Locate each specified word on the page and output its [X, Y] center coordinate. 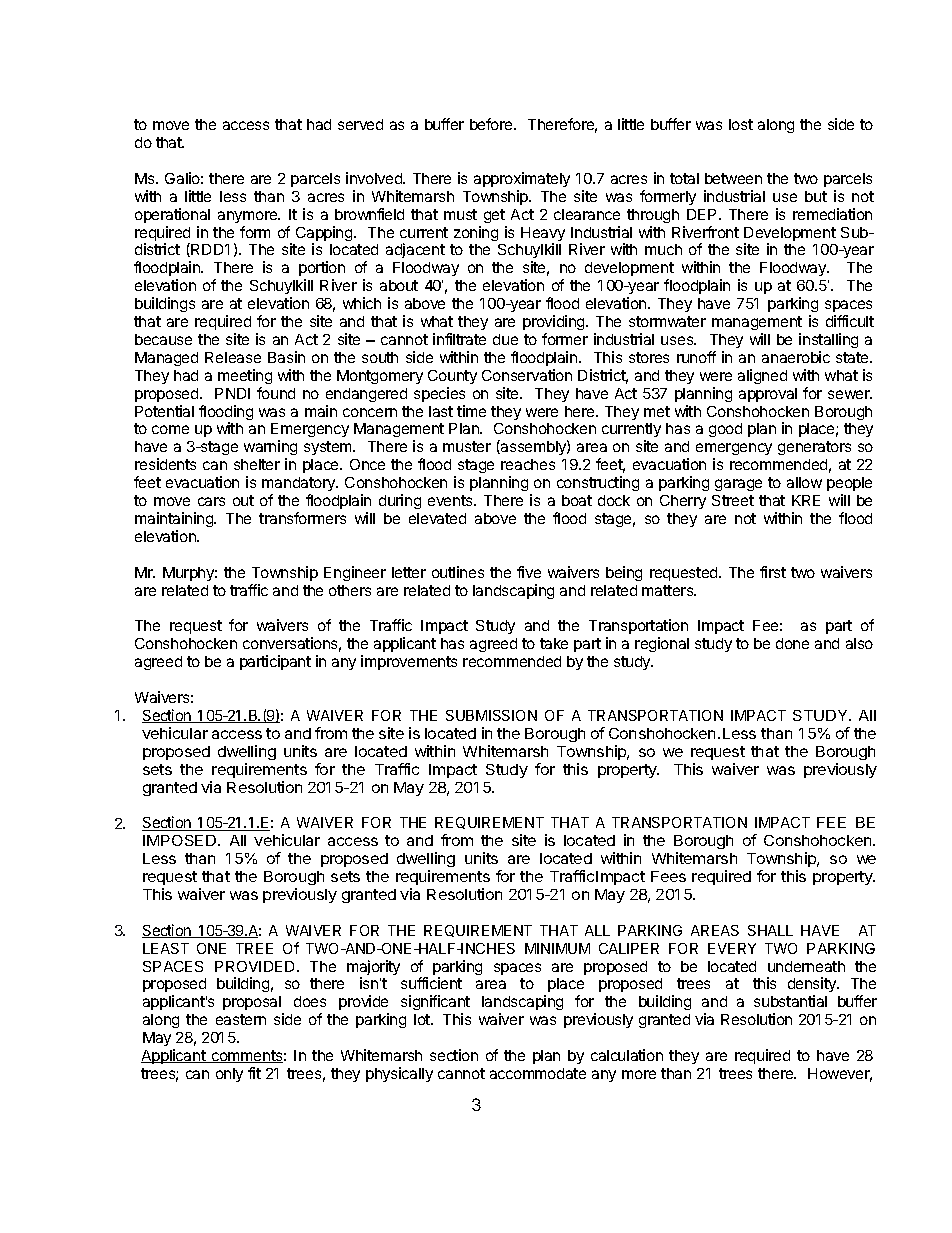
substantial [790, 1001]
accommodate [538, 1073]
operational [172, 215]
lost [741, 124]
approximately [522, 179]
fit [254, 1073]
